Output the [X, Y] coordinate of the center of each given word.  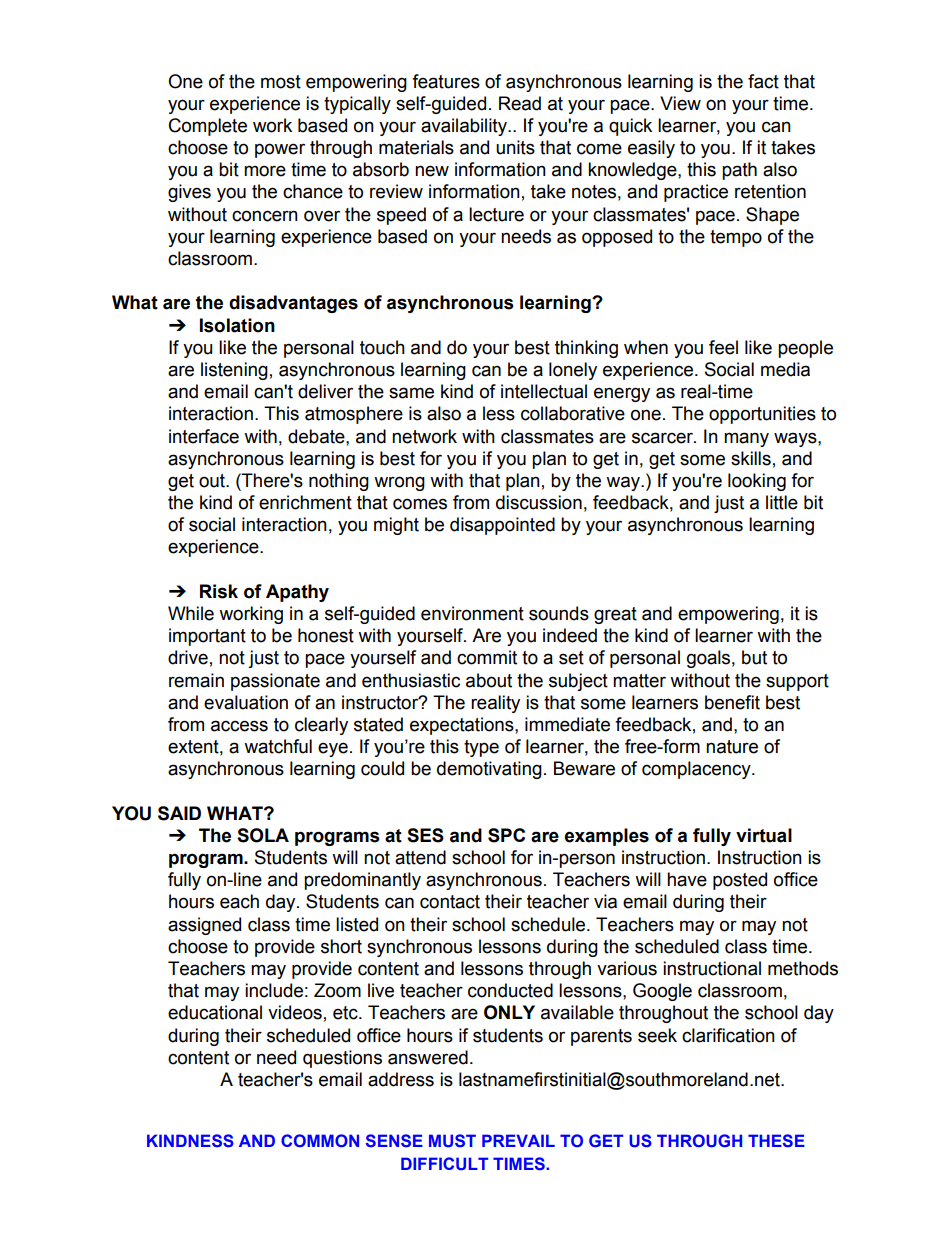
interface [204, 436]
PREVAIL [518, 1140]
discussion [539, 502]
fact [763, 81]
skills [751, 458]
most [281, 82]
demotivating [489, 770]
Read [520, 103]
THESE [776, 1140]
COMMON [320, 1140]
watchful [278, 746]
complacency [697, 770]
